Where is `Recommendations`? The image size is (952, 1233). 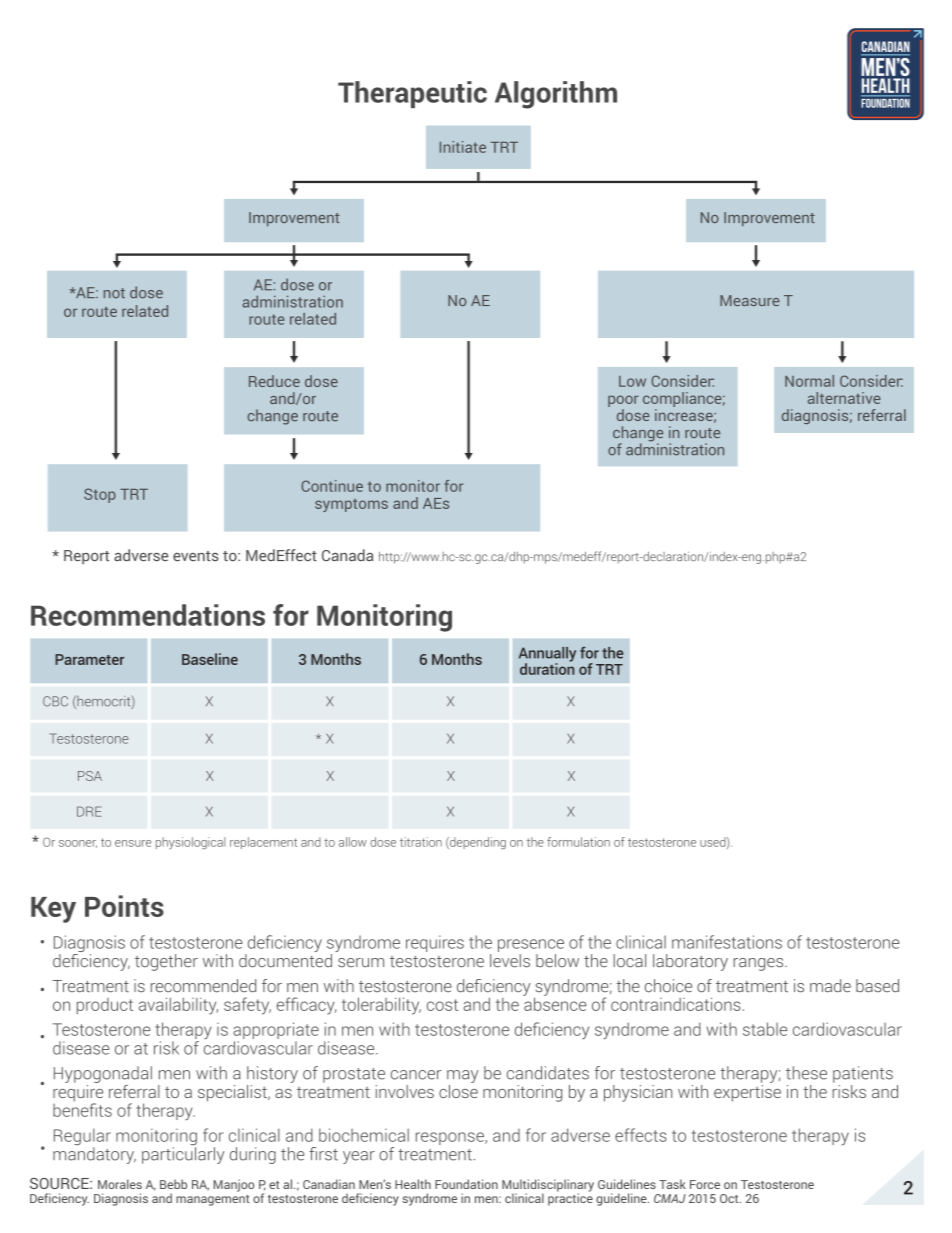
Recommendations is located at coordinates (148, 615).
